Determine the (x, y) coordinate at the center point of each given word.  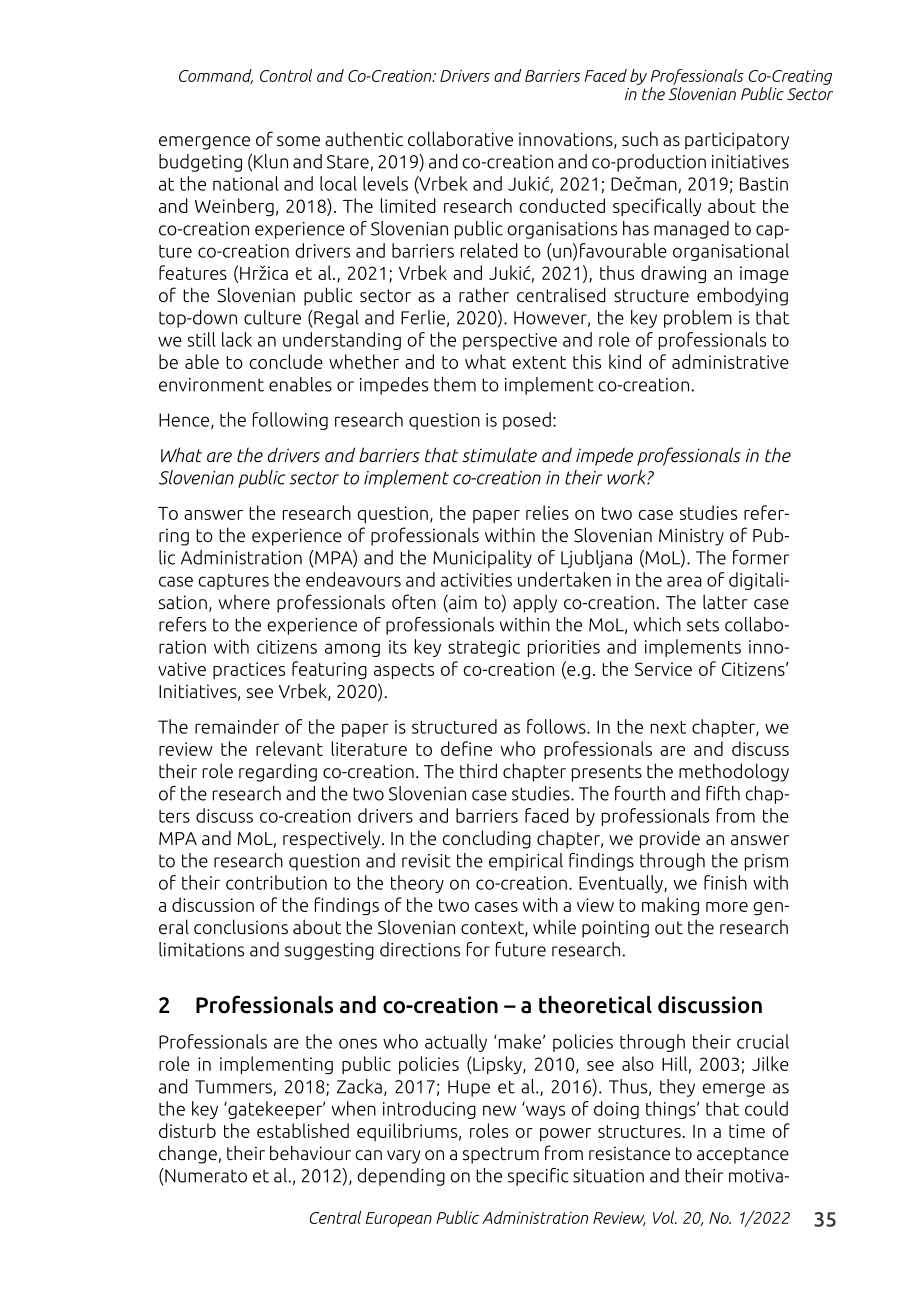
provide (670, 839)
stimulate (499, 454)
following (290, 421)
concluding (486, 839)
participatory (737, 141)
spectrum (501, 1155)
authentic (364, 138)
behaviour (310, 1153)
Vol (665, 1217)
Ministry (691, 537)
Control (286, 75)
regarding (278, 772)
